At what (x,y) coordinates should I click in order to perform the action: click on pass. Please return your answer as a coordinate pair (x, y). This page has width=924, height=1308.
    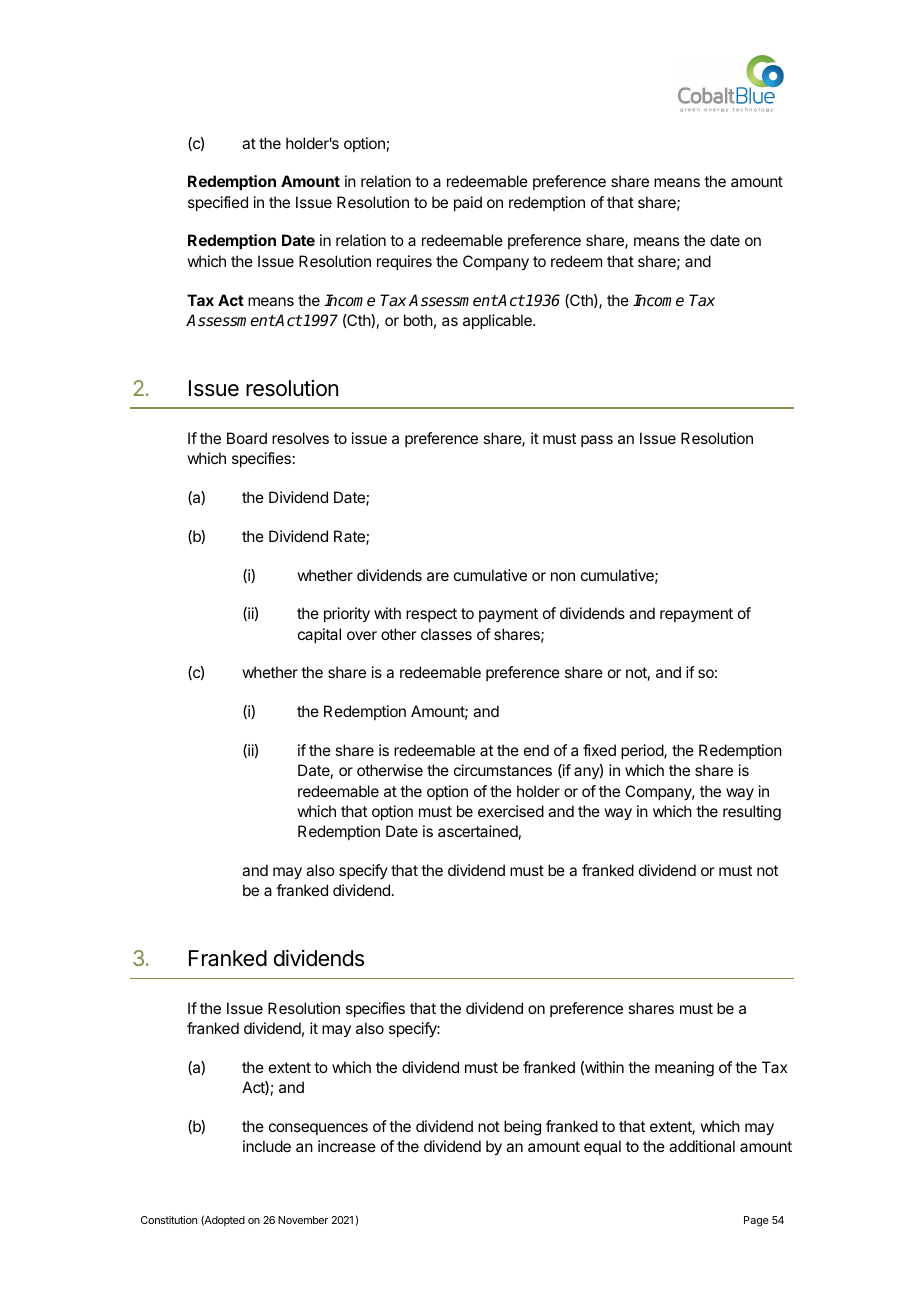
    Looking at the image, I should click on (597, 441).
